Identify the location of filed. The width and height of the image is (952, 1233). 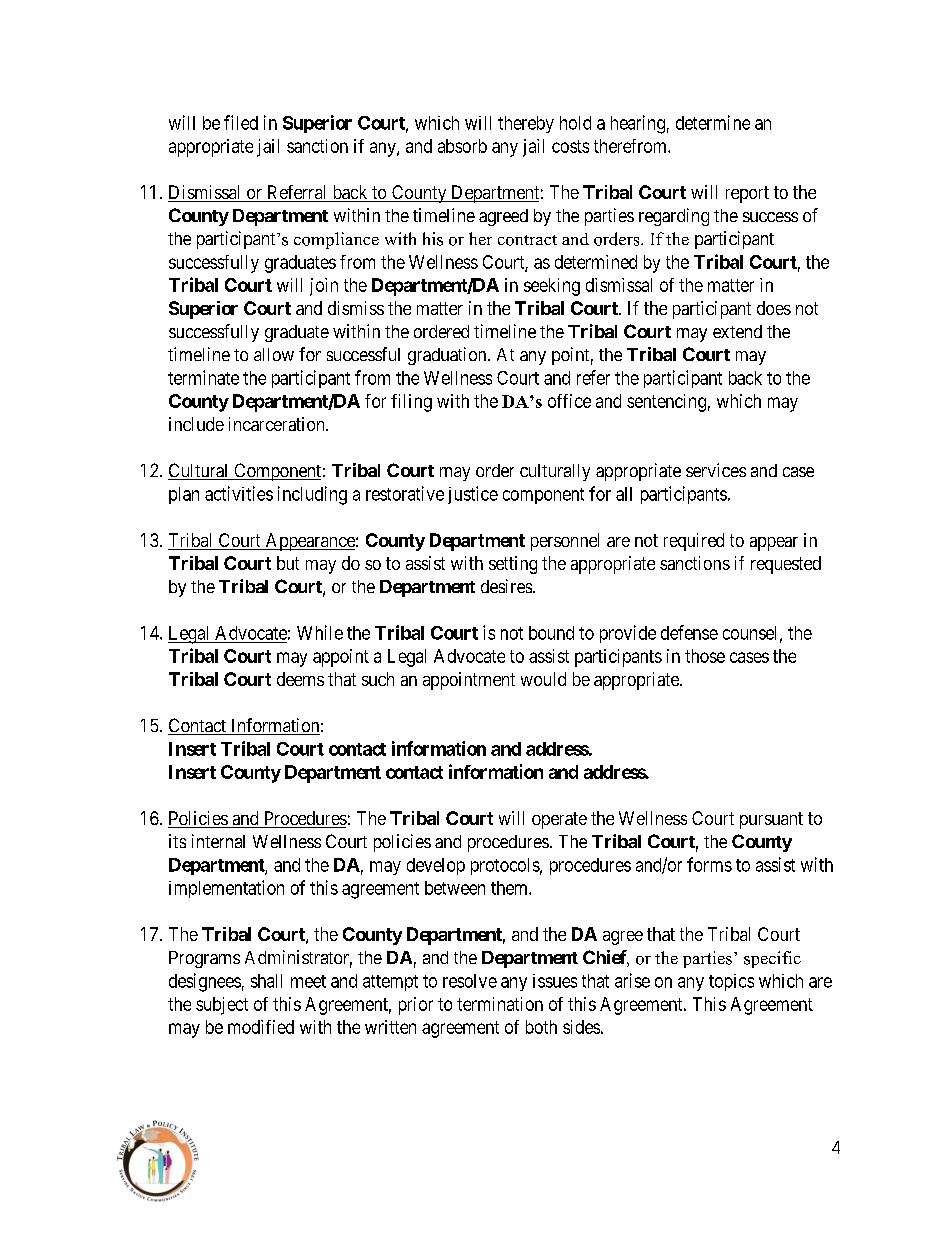
(241, 122).
